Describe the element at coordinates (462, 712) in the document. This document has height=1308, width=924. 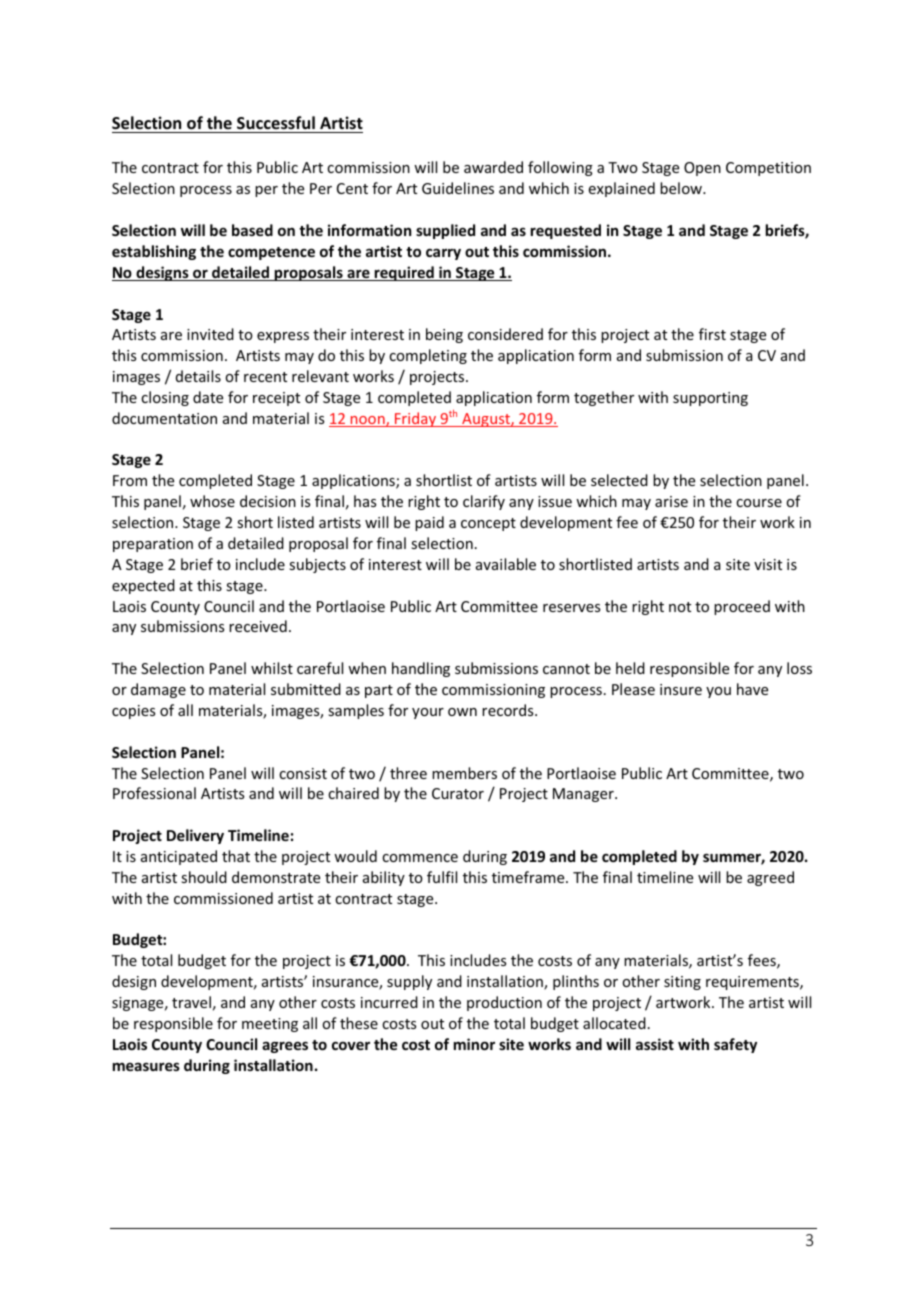
I see `own` at that location.
